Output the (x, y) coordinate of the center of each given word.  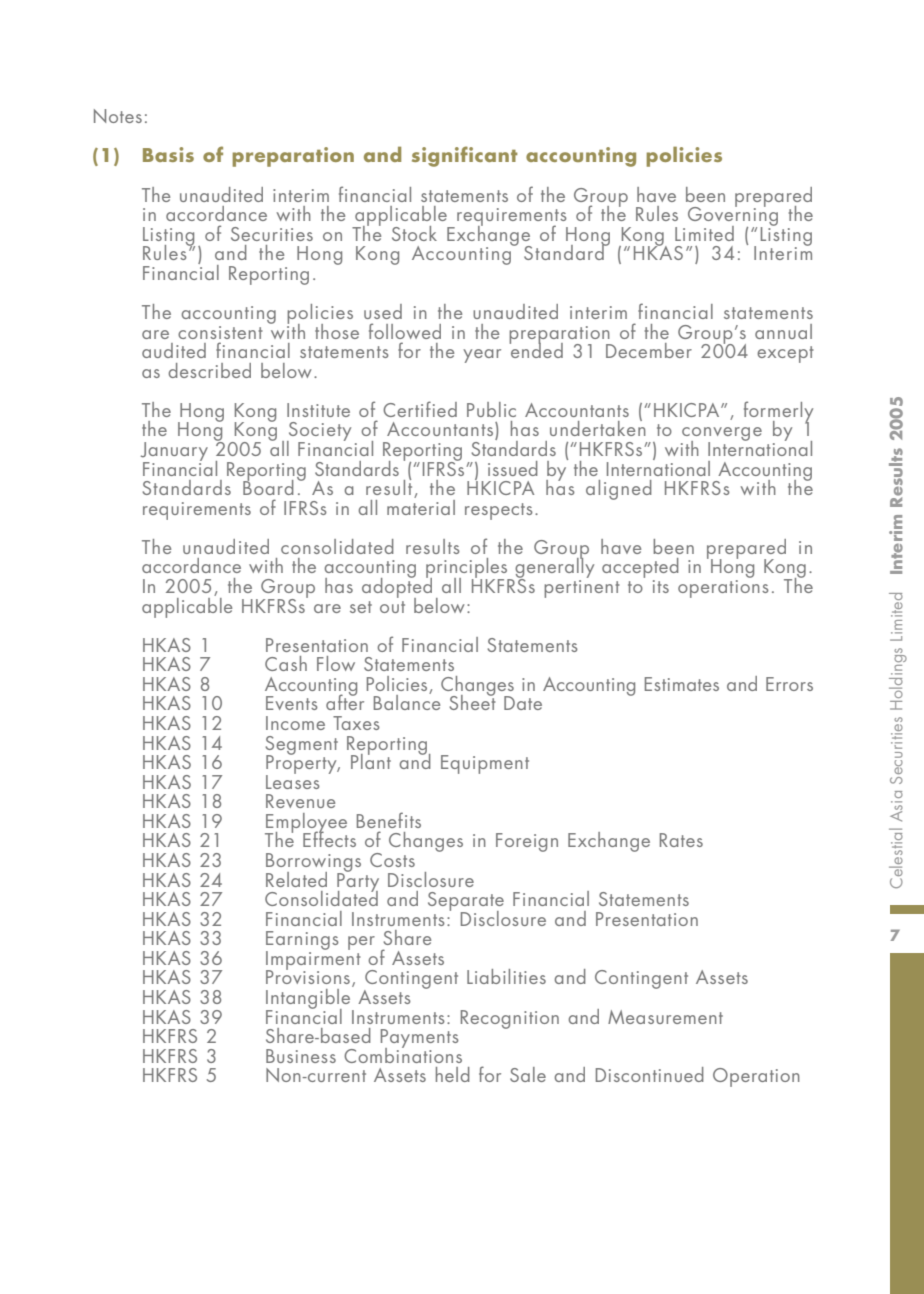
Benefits (389, 820)
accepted (640, 569)
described (209, 370)
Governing (733, 216)
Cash (286, 663)
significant (465, 156)
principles (468, 569)
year (482, 356)
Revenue (300, 801)
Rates (681, 840)
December (649, 350)
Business (301, 1056)
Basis (168, 154)
